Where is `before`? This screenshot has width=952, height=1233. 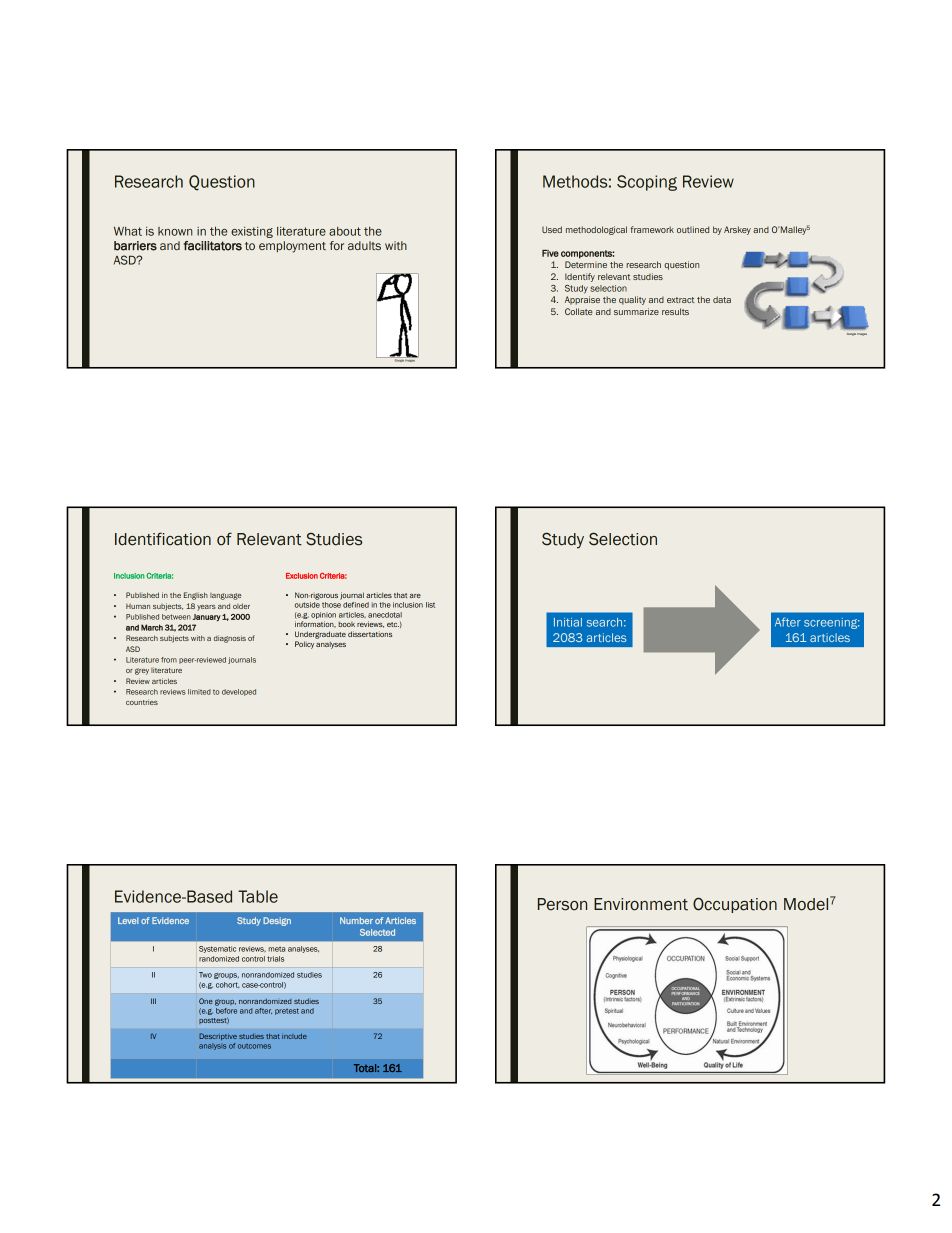 before is located at coordinates (226, 1009).
